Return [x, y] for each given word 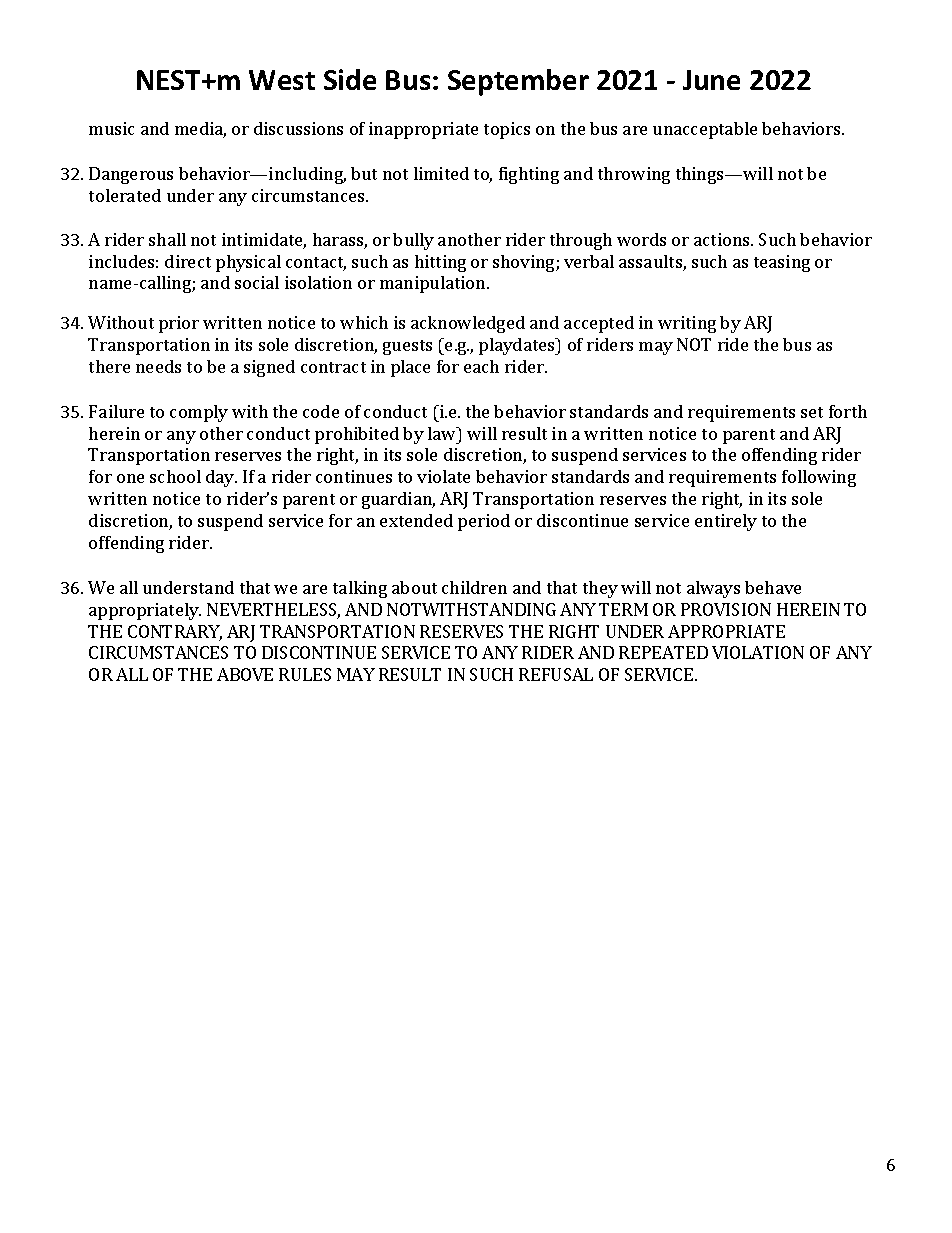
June [711, 80]
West [282, 80]
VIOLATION [758, 652]
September [518, 82]
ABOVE [245, 674]
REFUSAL [556, 674]
